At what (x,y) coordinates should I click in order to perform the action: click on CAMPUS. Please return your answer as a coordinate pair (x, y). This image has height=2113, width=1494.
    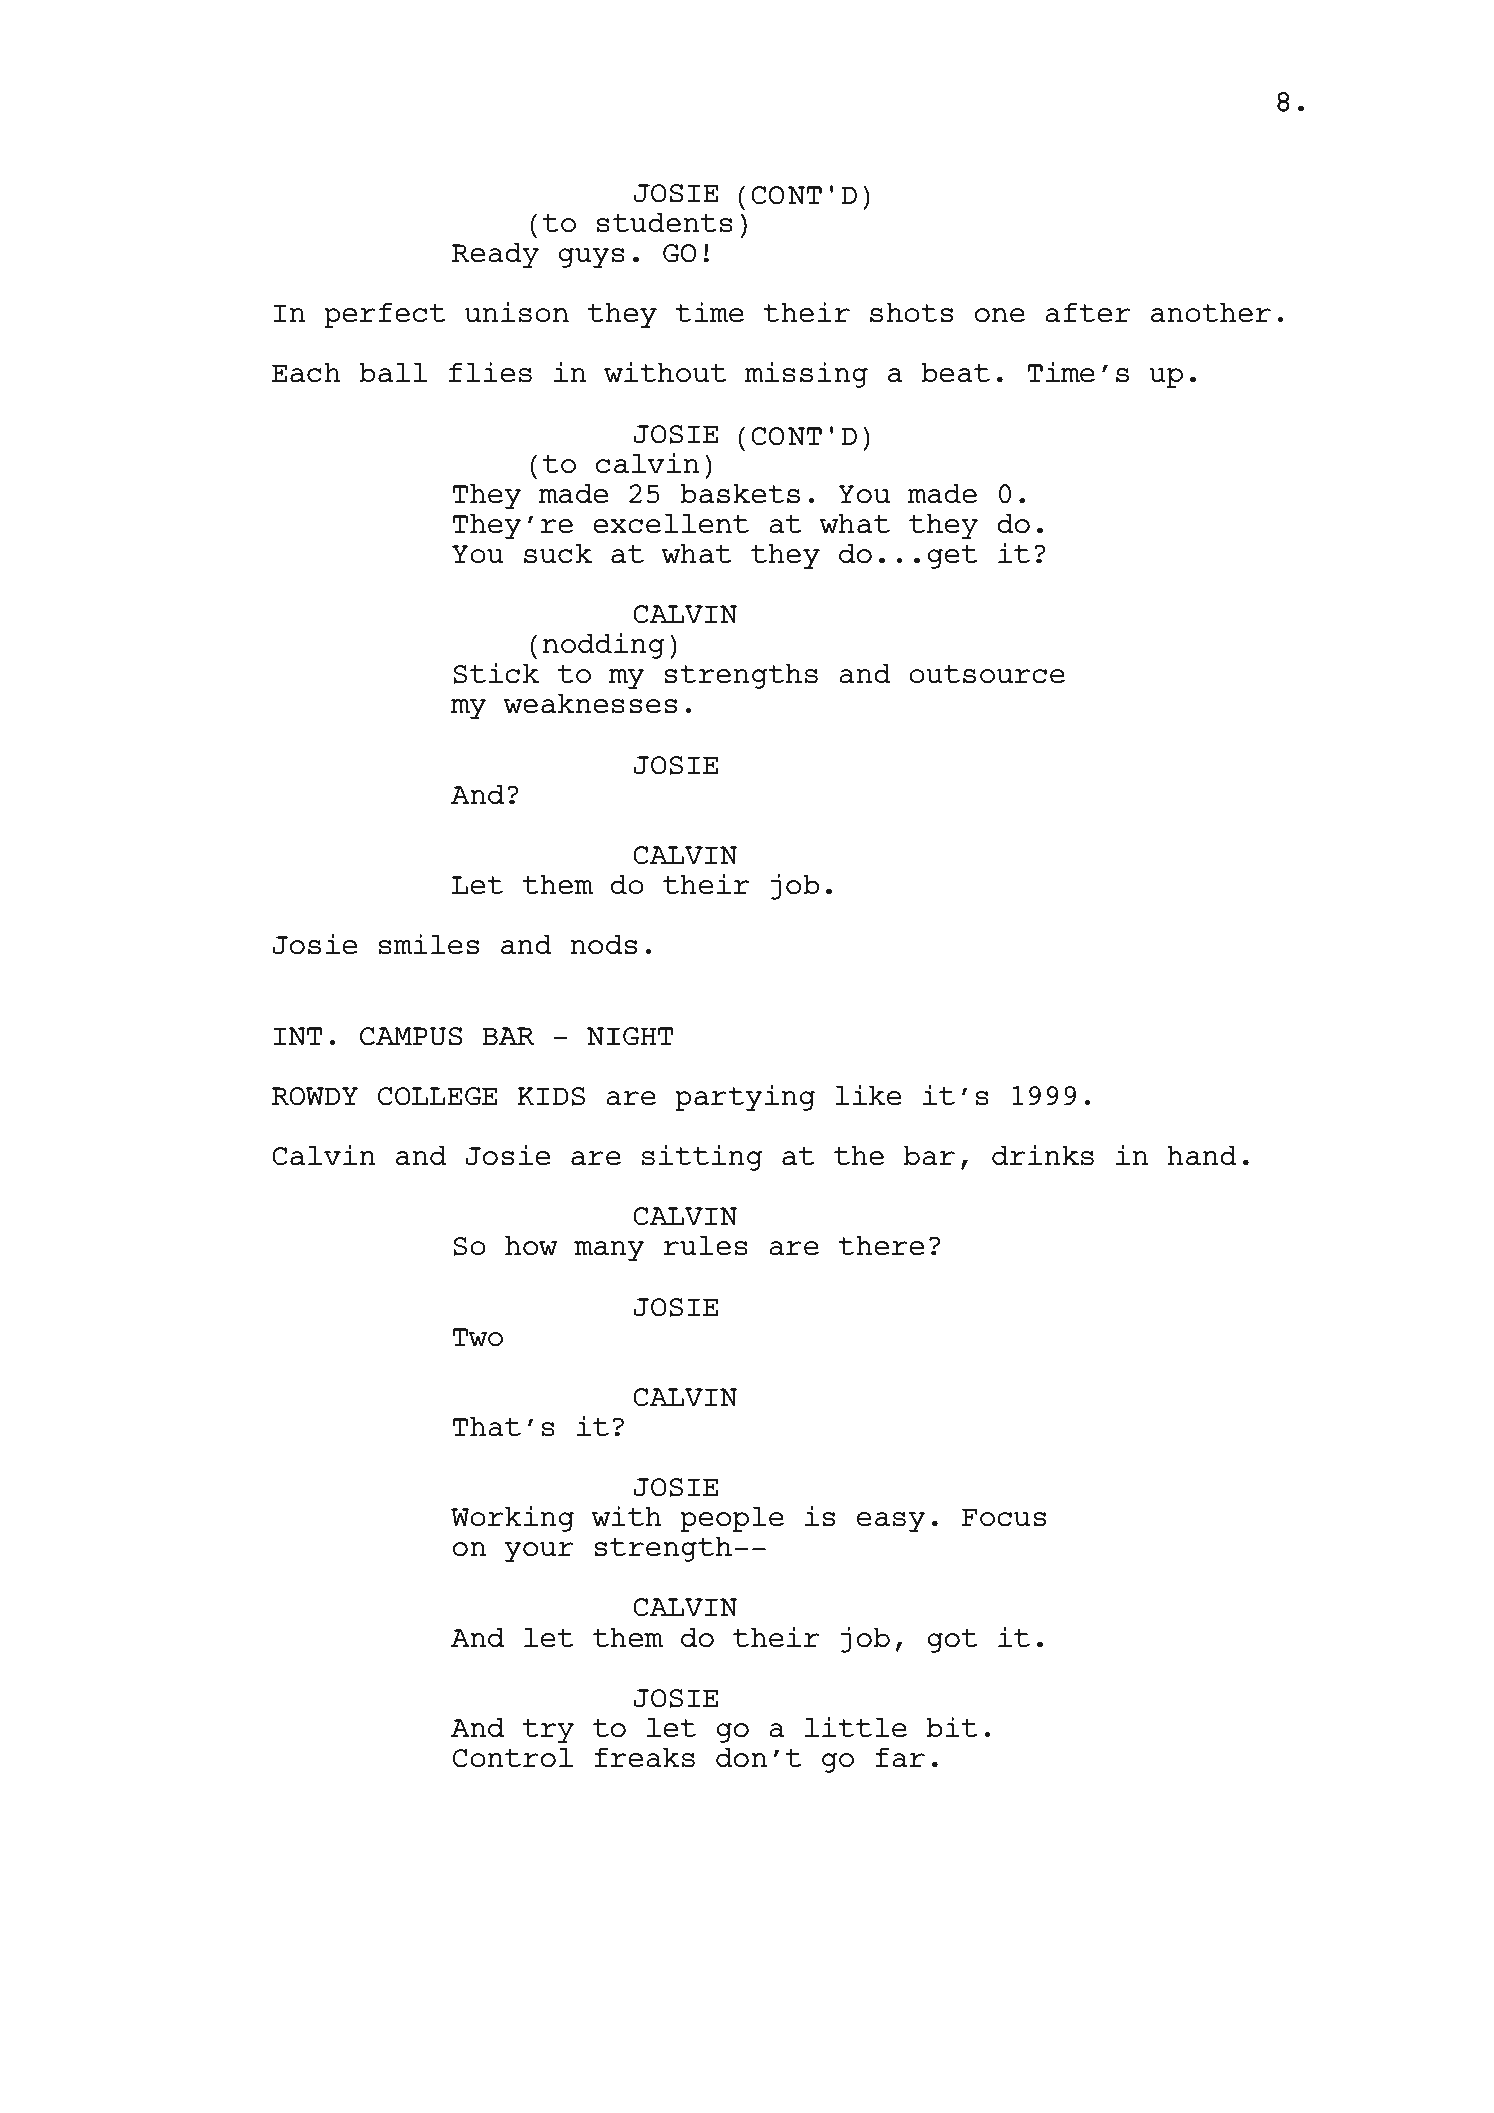
    Looking at the image, I should click on (411, 1036).
